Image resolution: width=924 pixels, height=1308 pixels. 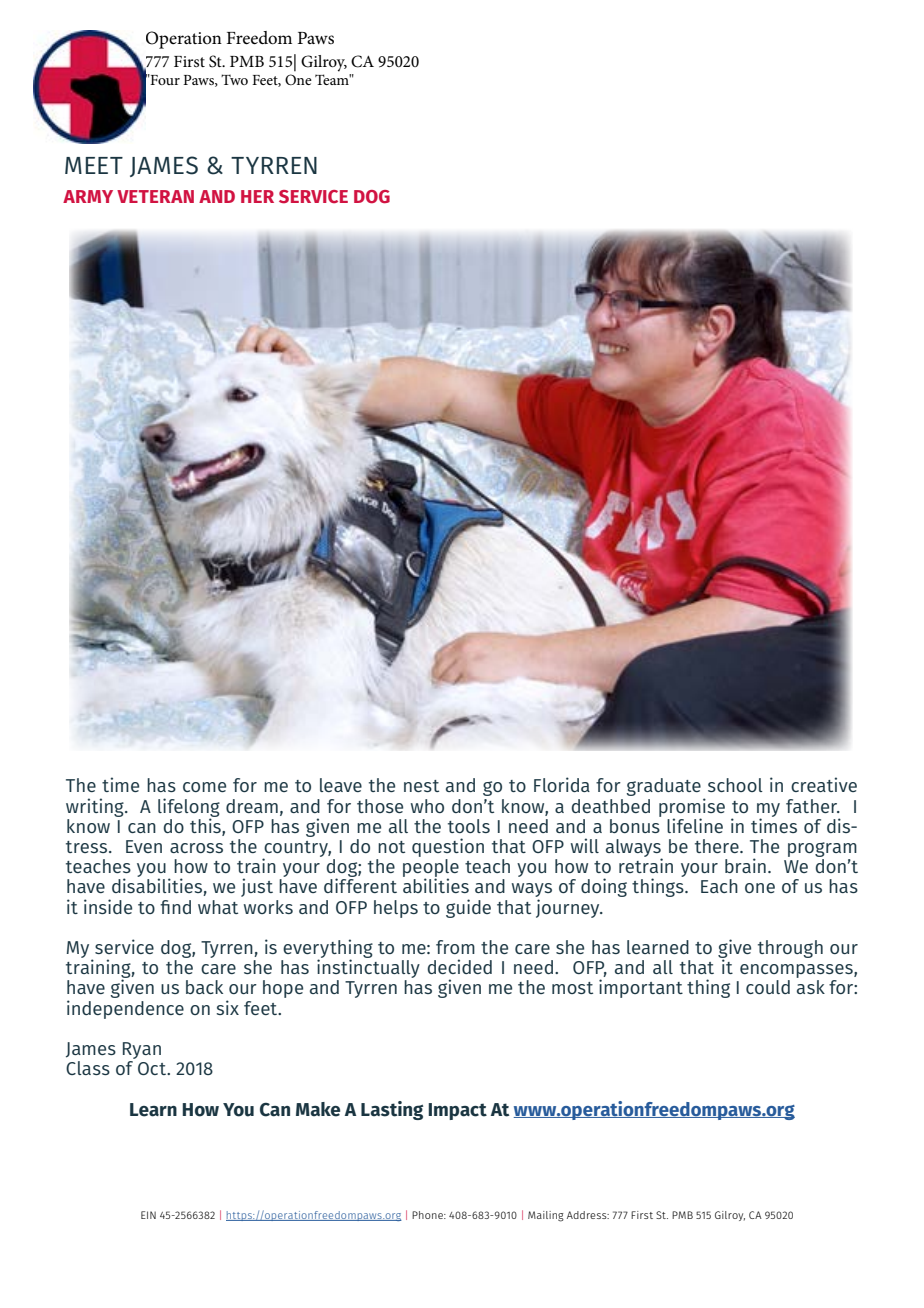 I want to click on come, so click(x=204, y=787).
